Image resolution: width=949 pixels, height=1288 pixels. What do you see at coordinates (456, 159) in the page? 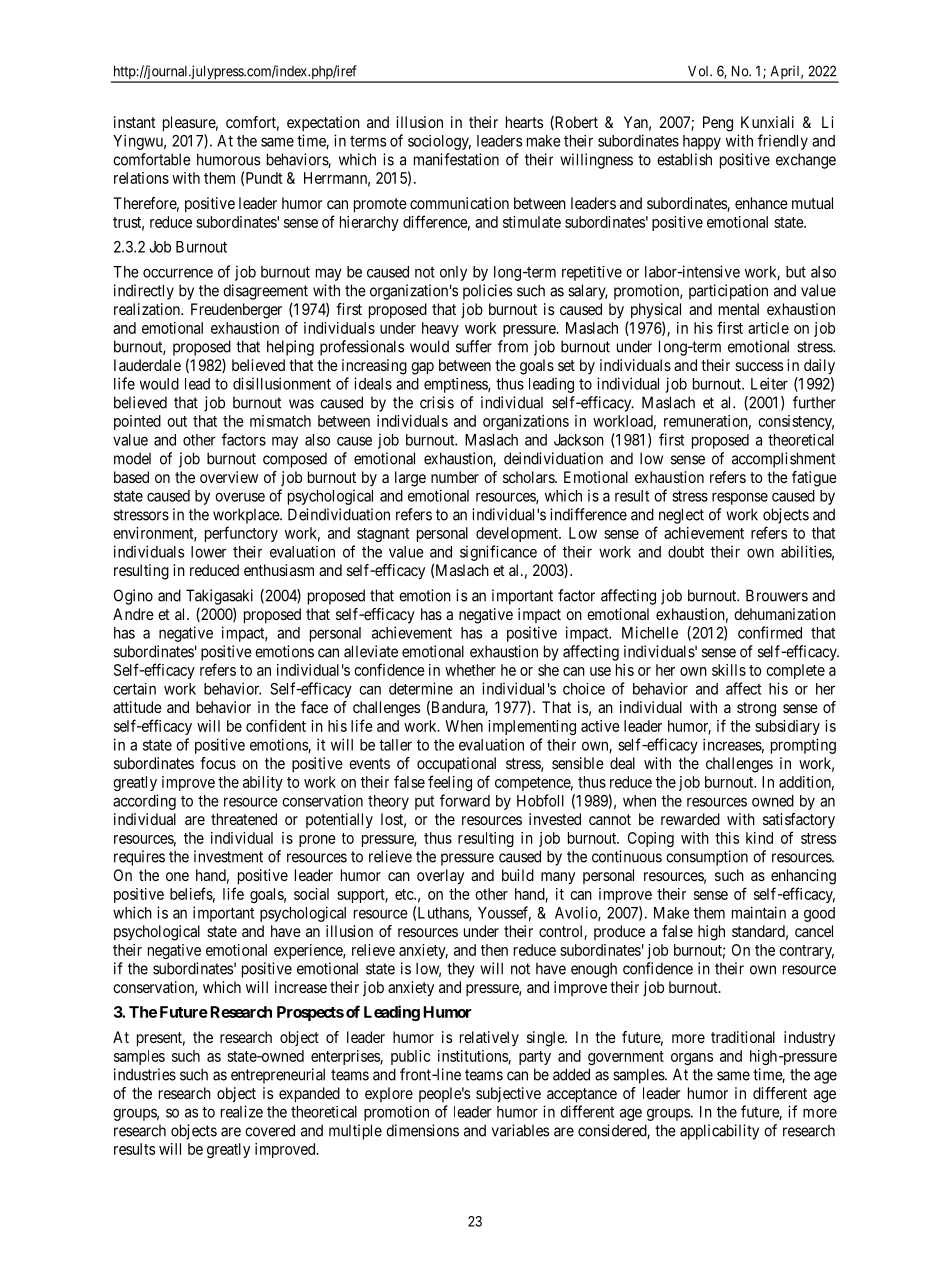
I see `manifestation` at bounding box center [456, 159].
